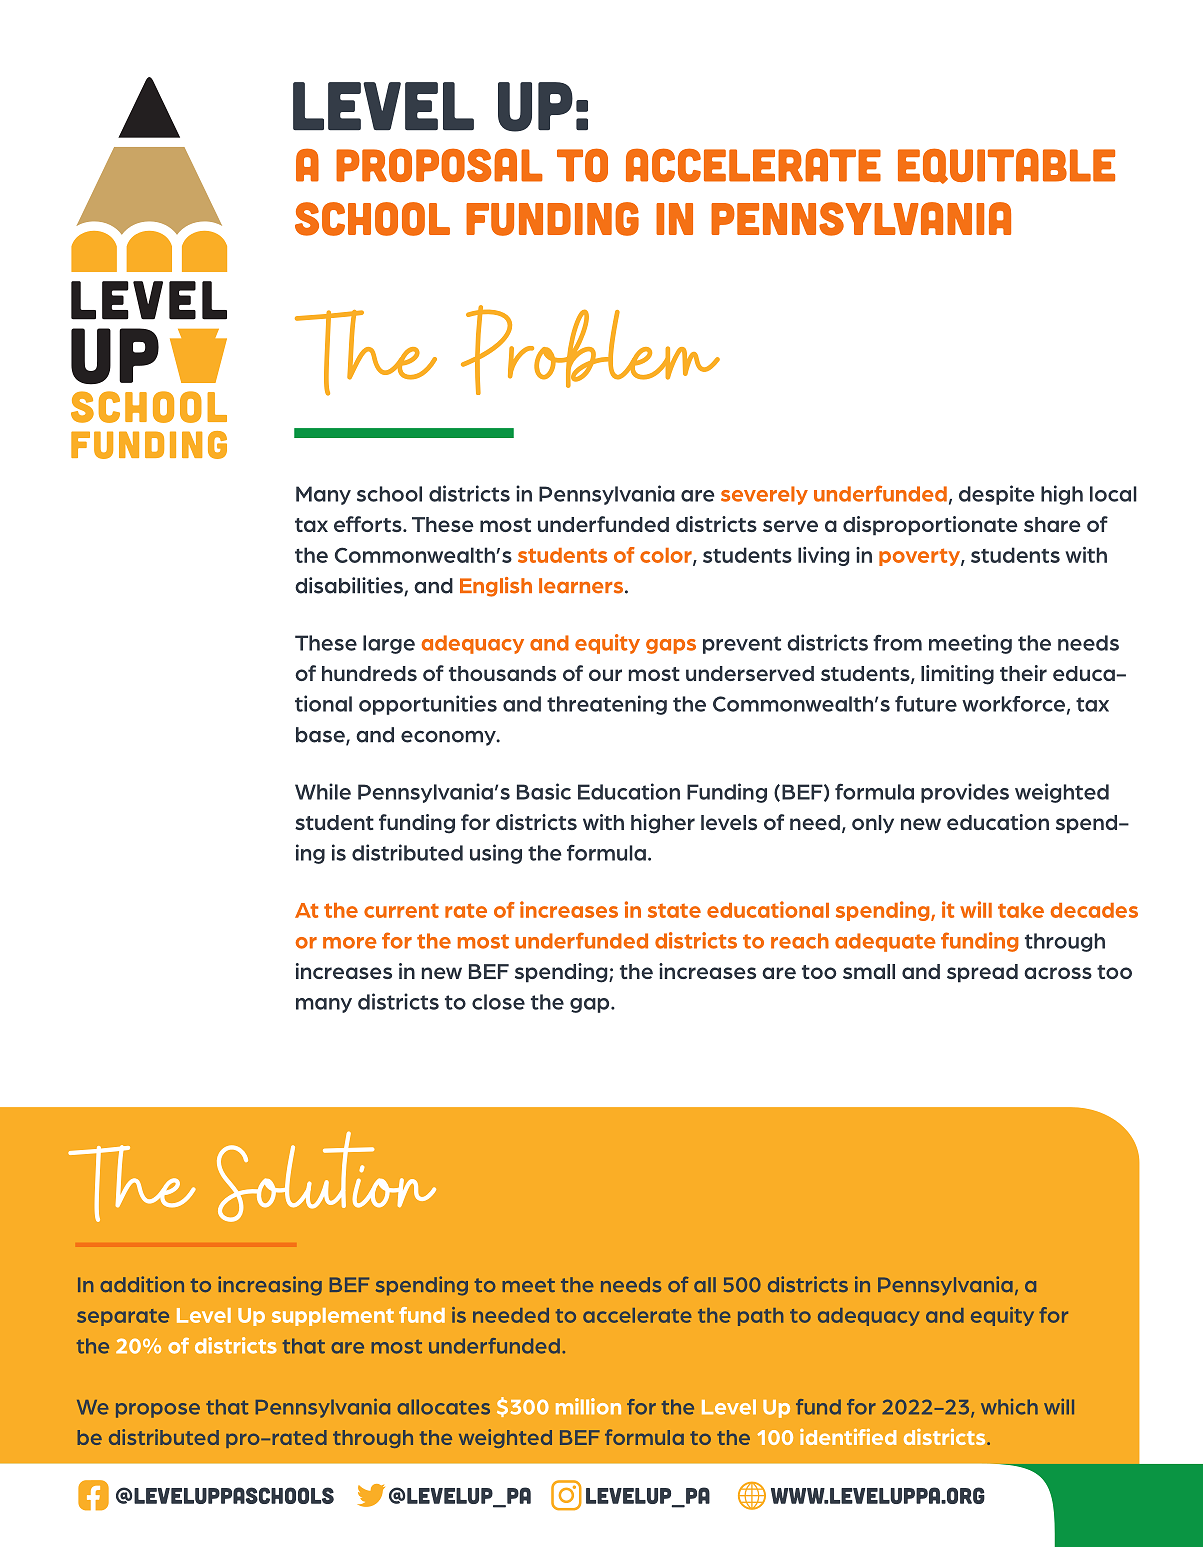  I want to click on million, so click(588, 1406).
